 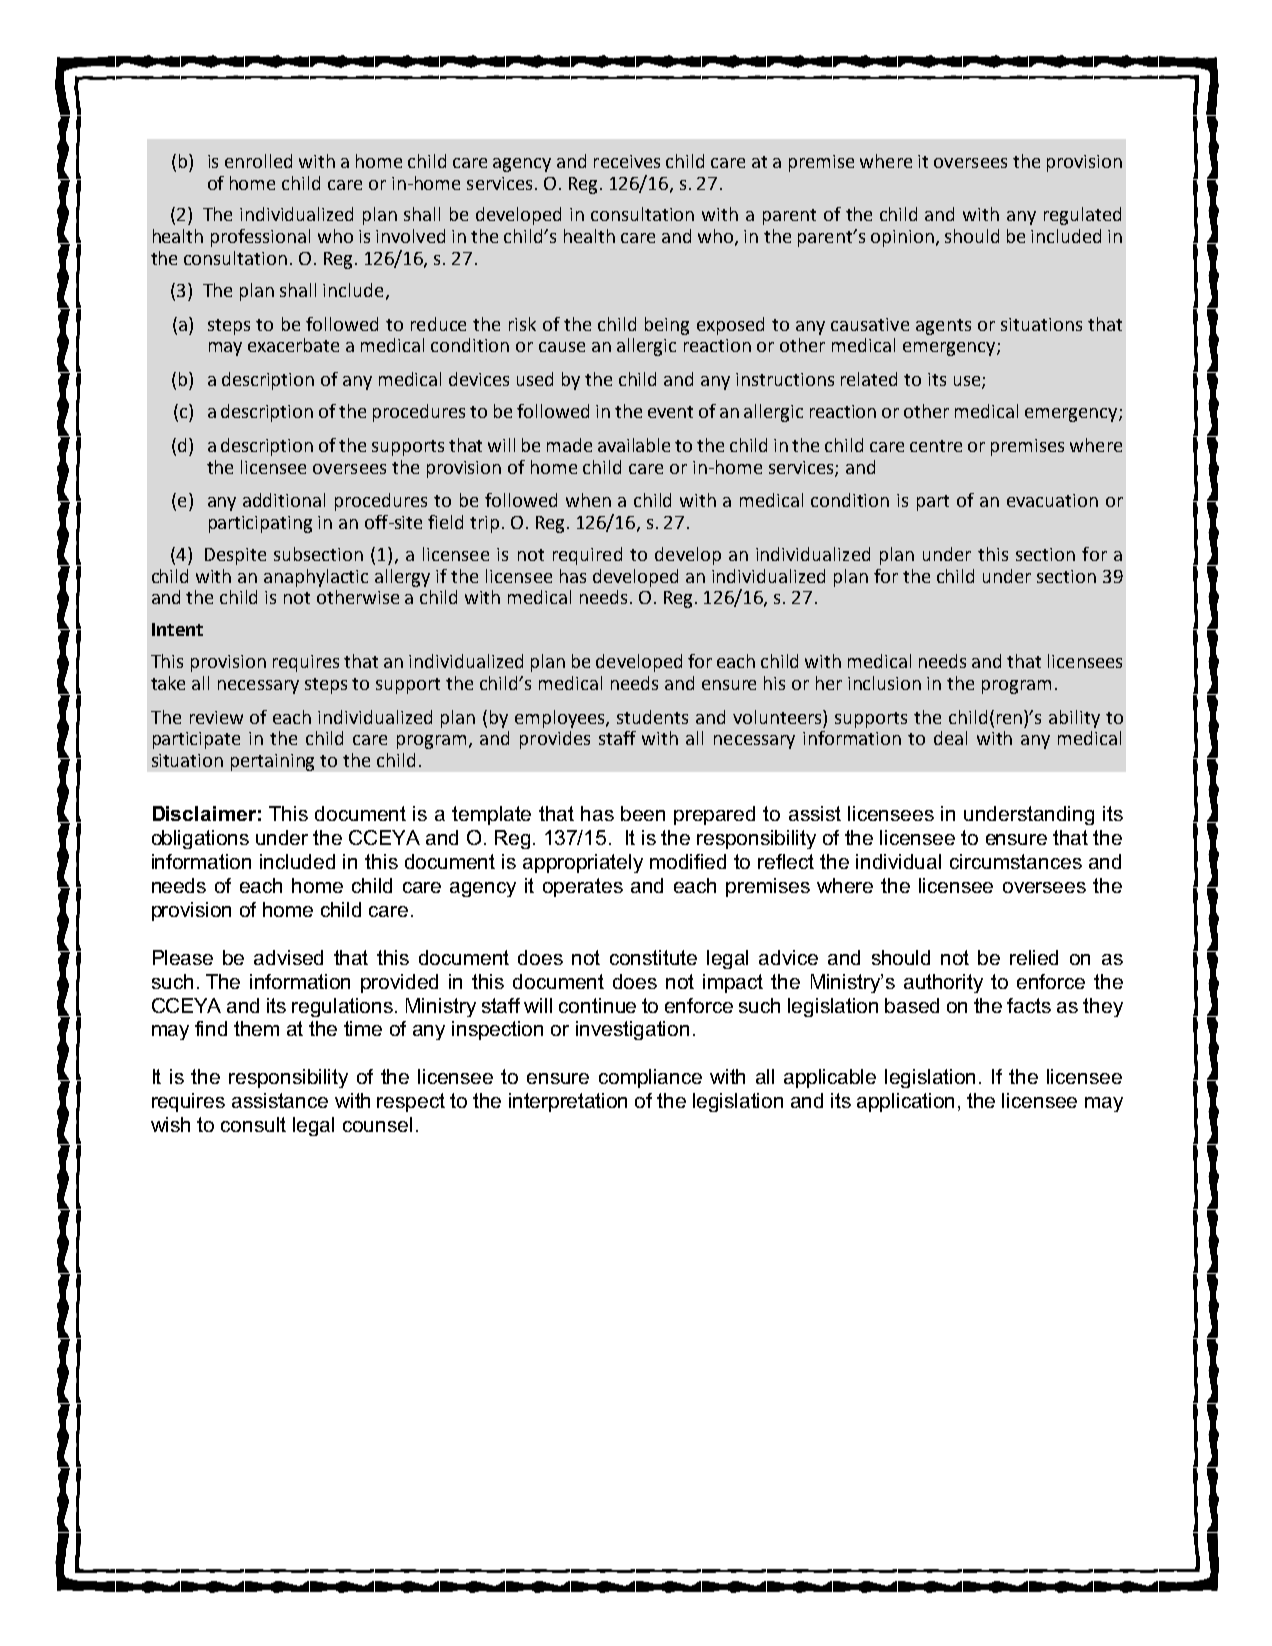 I want to click on appropriately, so click(x=583, y=863).
